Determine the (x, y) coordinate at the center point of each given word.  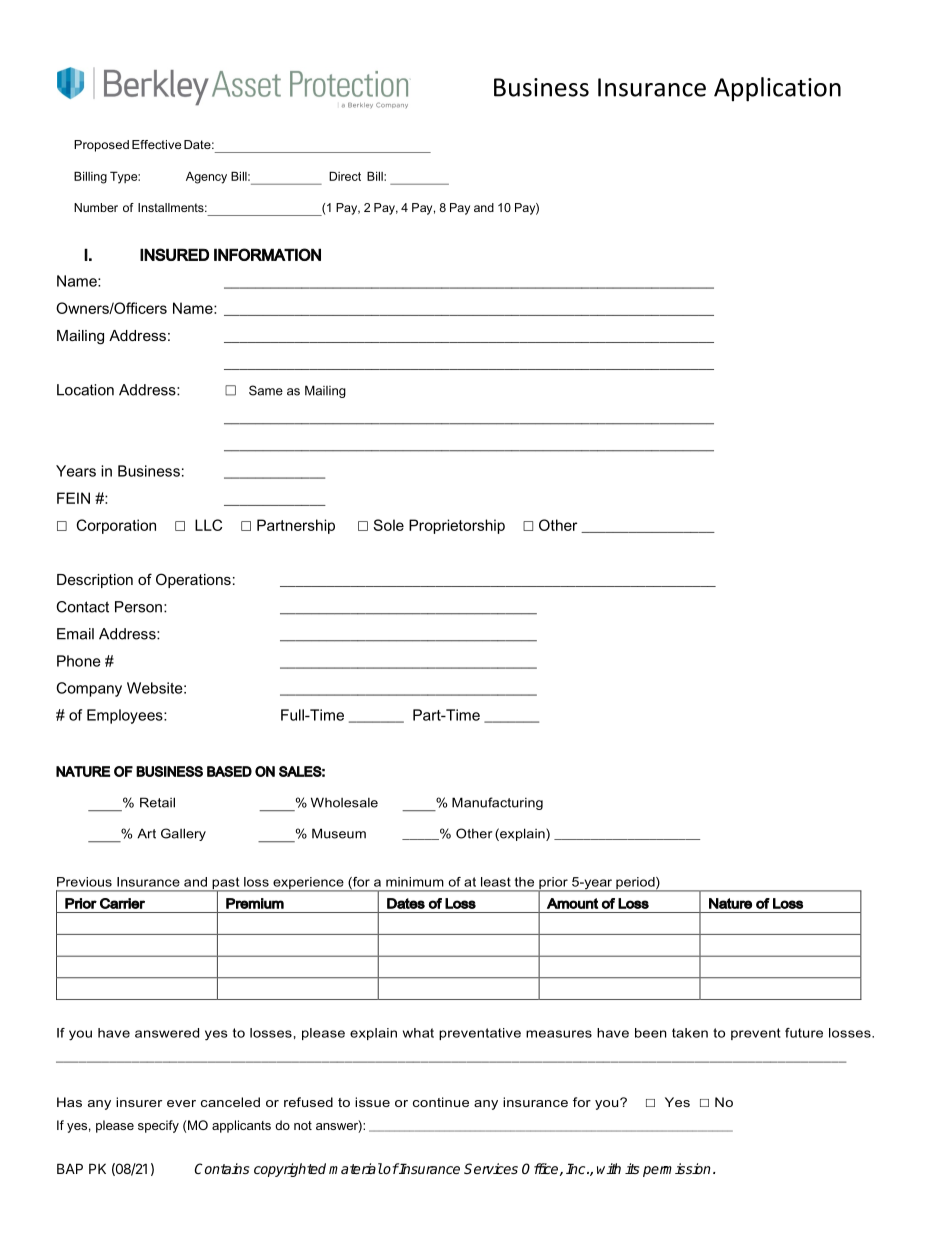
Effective (156, 144)
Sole (388, 525)
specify (158, 1126)
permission (677, 1170)
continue (441, 1102)
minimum (415, 882)
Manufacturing (497, 803)
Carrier (122, 903)
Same (266, 390)
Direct (345, 176)
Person (138, 607)
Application (777, 89)
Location (85, 390)
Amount (572, 903)
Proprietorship (457, 526)
